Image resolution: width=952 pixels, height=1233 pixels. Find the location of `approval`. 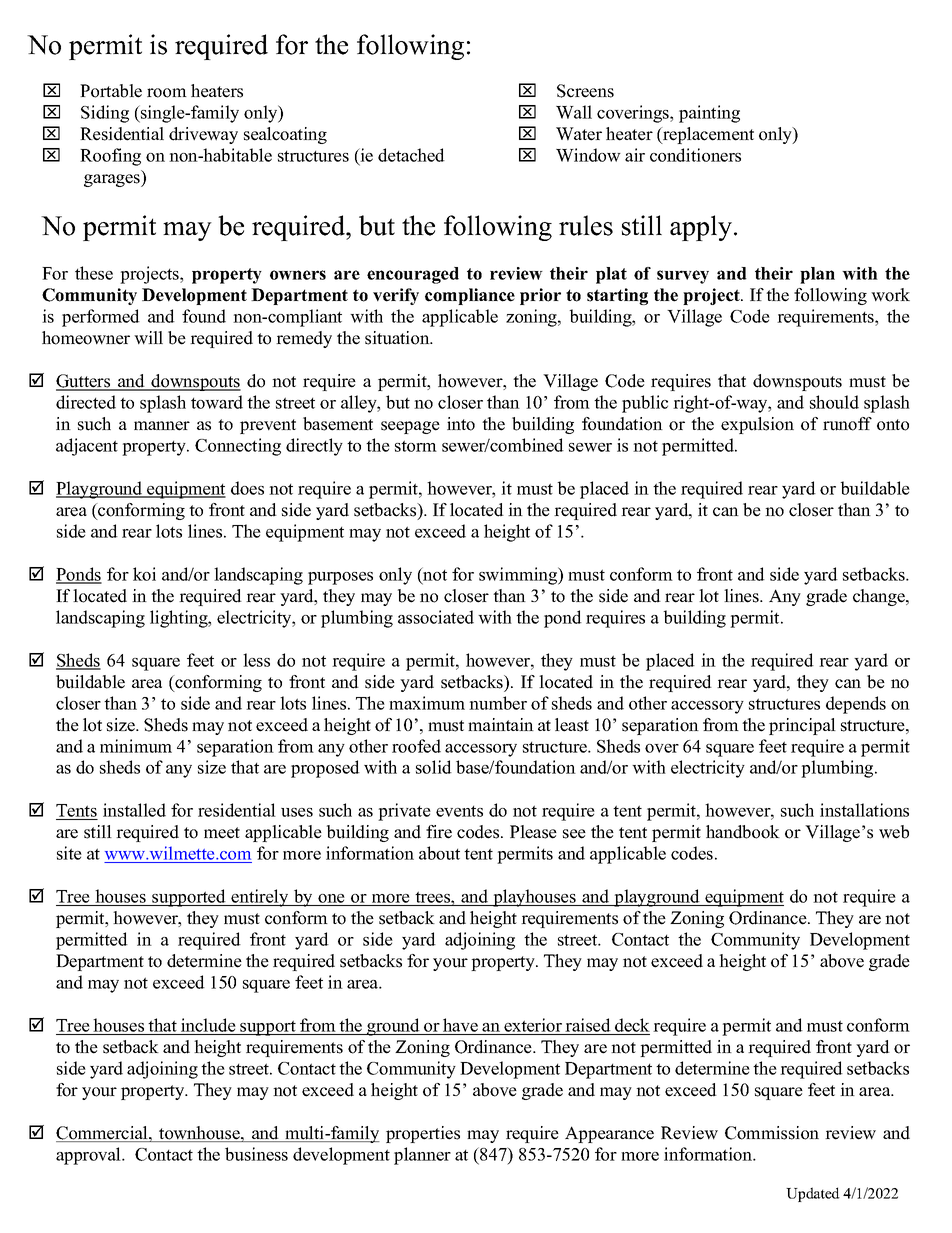

approval is located at coordinates (89, 1156).
